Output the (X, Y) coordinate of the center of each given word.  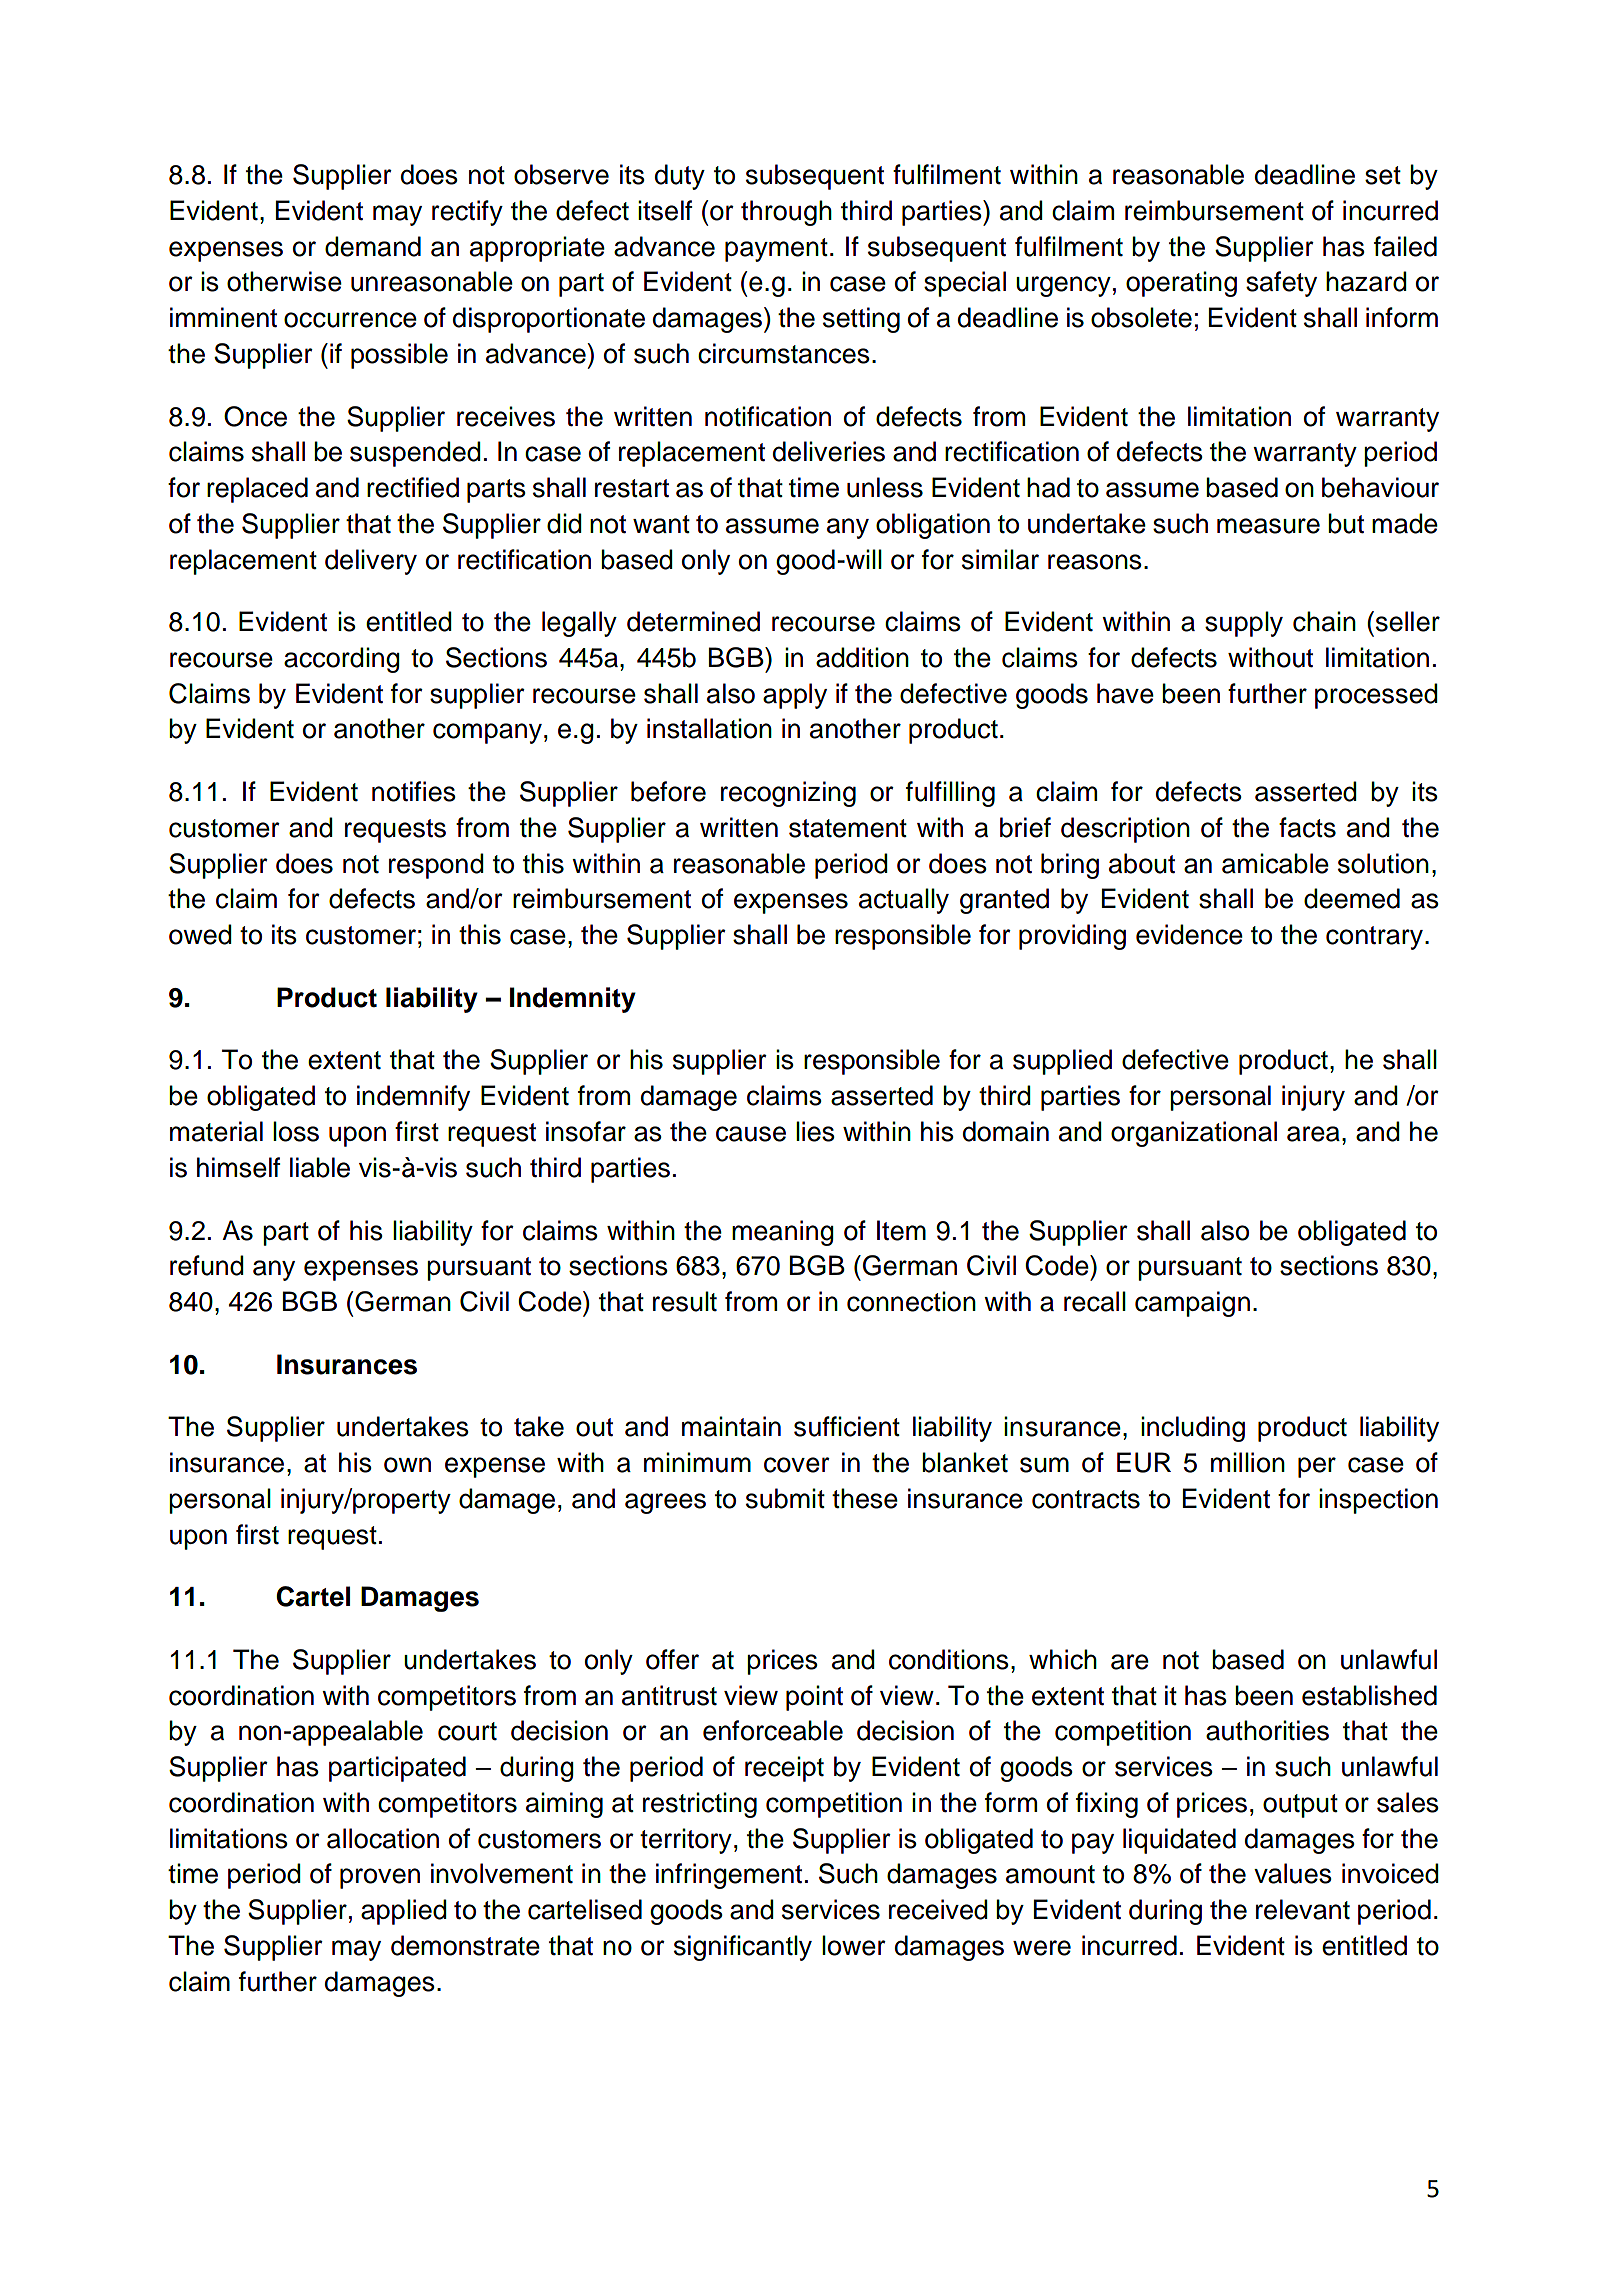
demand (373, 246)
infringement (729, 1876)
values (1293, 1873)
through (786, 213)
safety (1281, 284)
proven (380, 1878)
